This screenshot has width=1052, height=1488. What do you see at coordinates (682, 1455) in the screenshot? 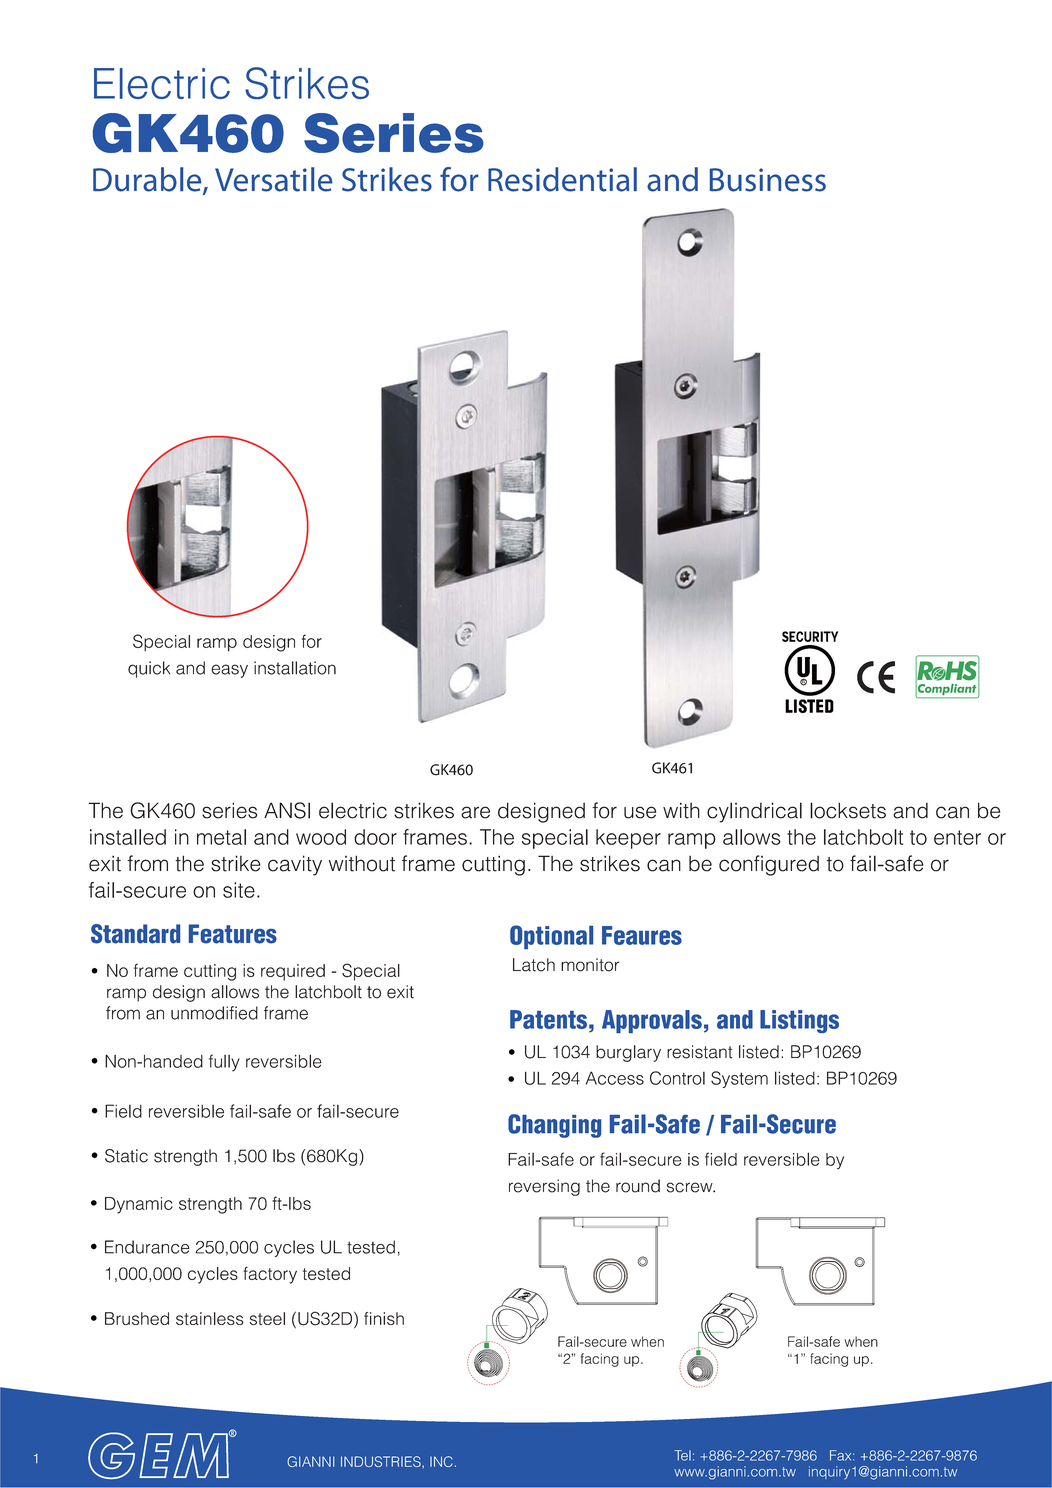
I see `Tel` at bounding box center [682, 1455].
